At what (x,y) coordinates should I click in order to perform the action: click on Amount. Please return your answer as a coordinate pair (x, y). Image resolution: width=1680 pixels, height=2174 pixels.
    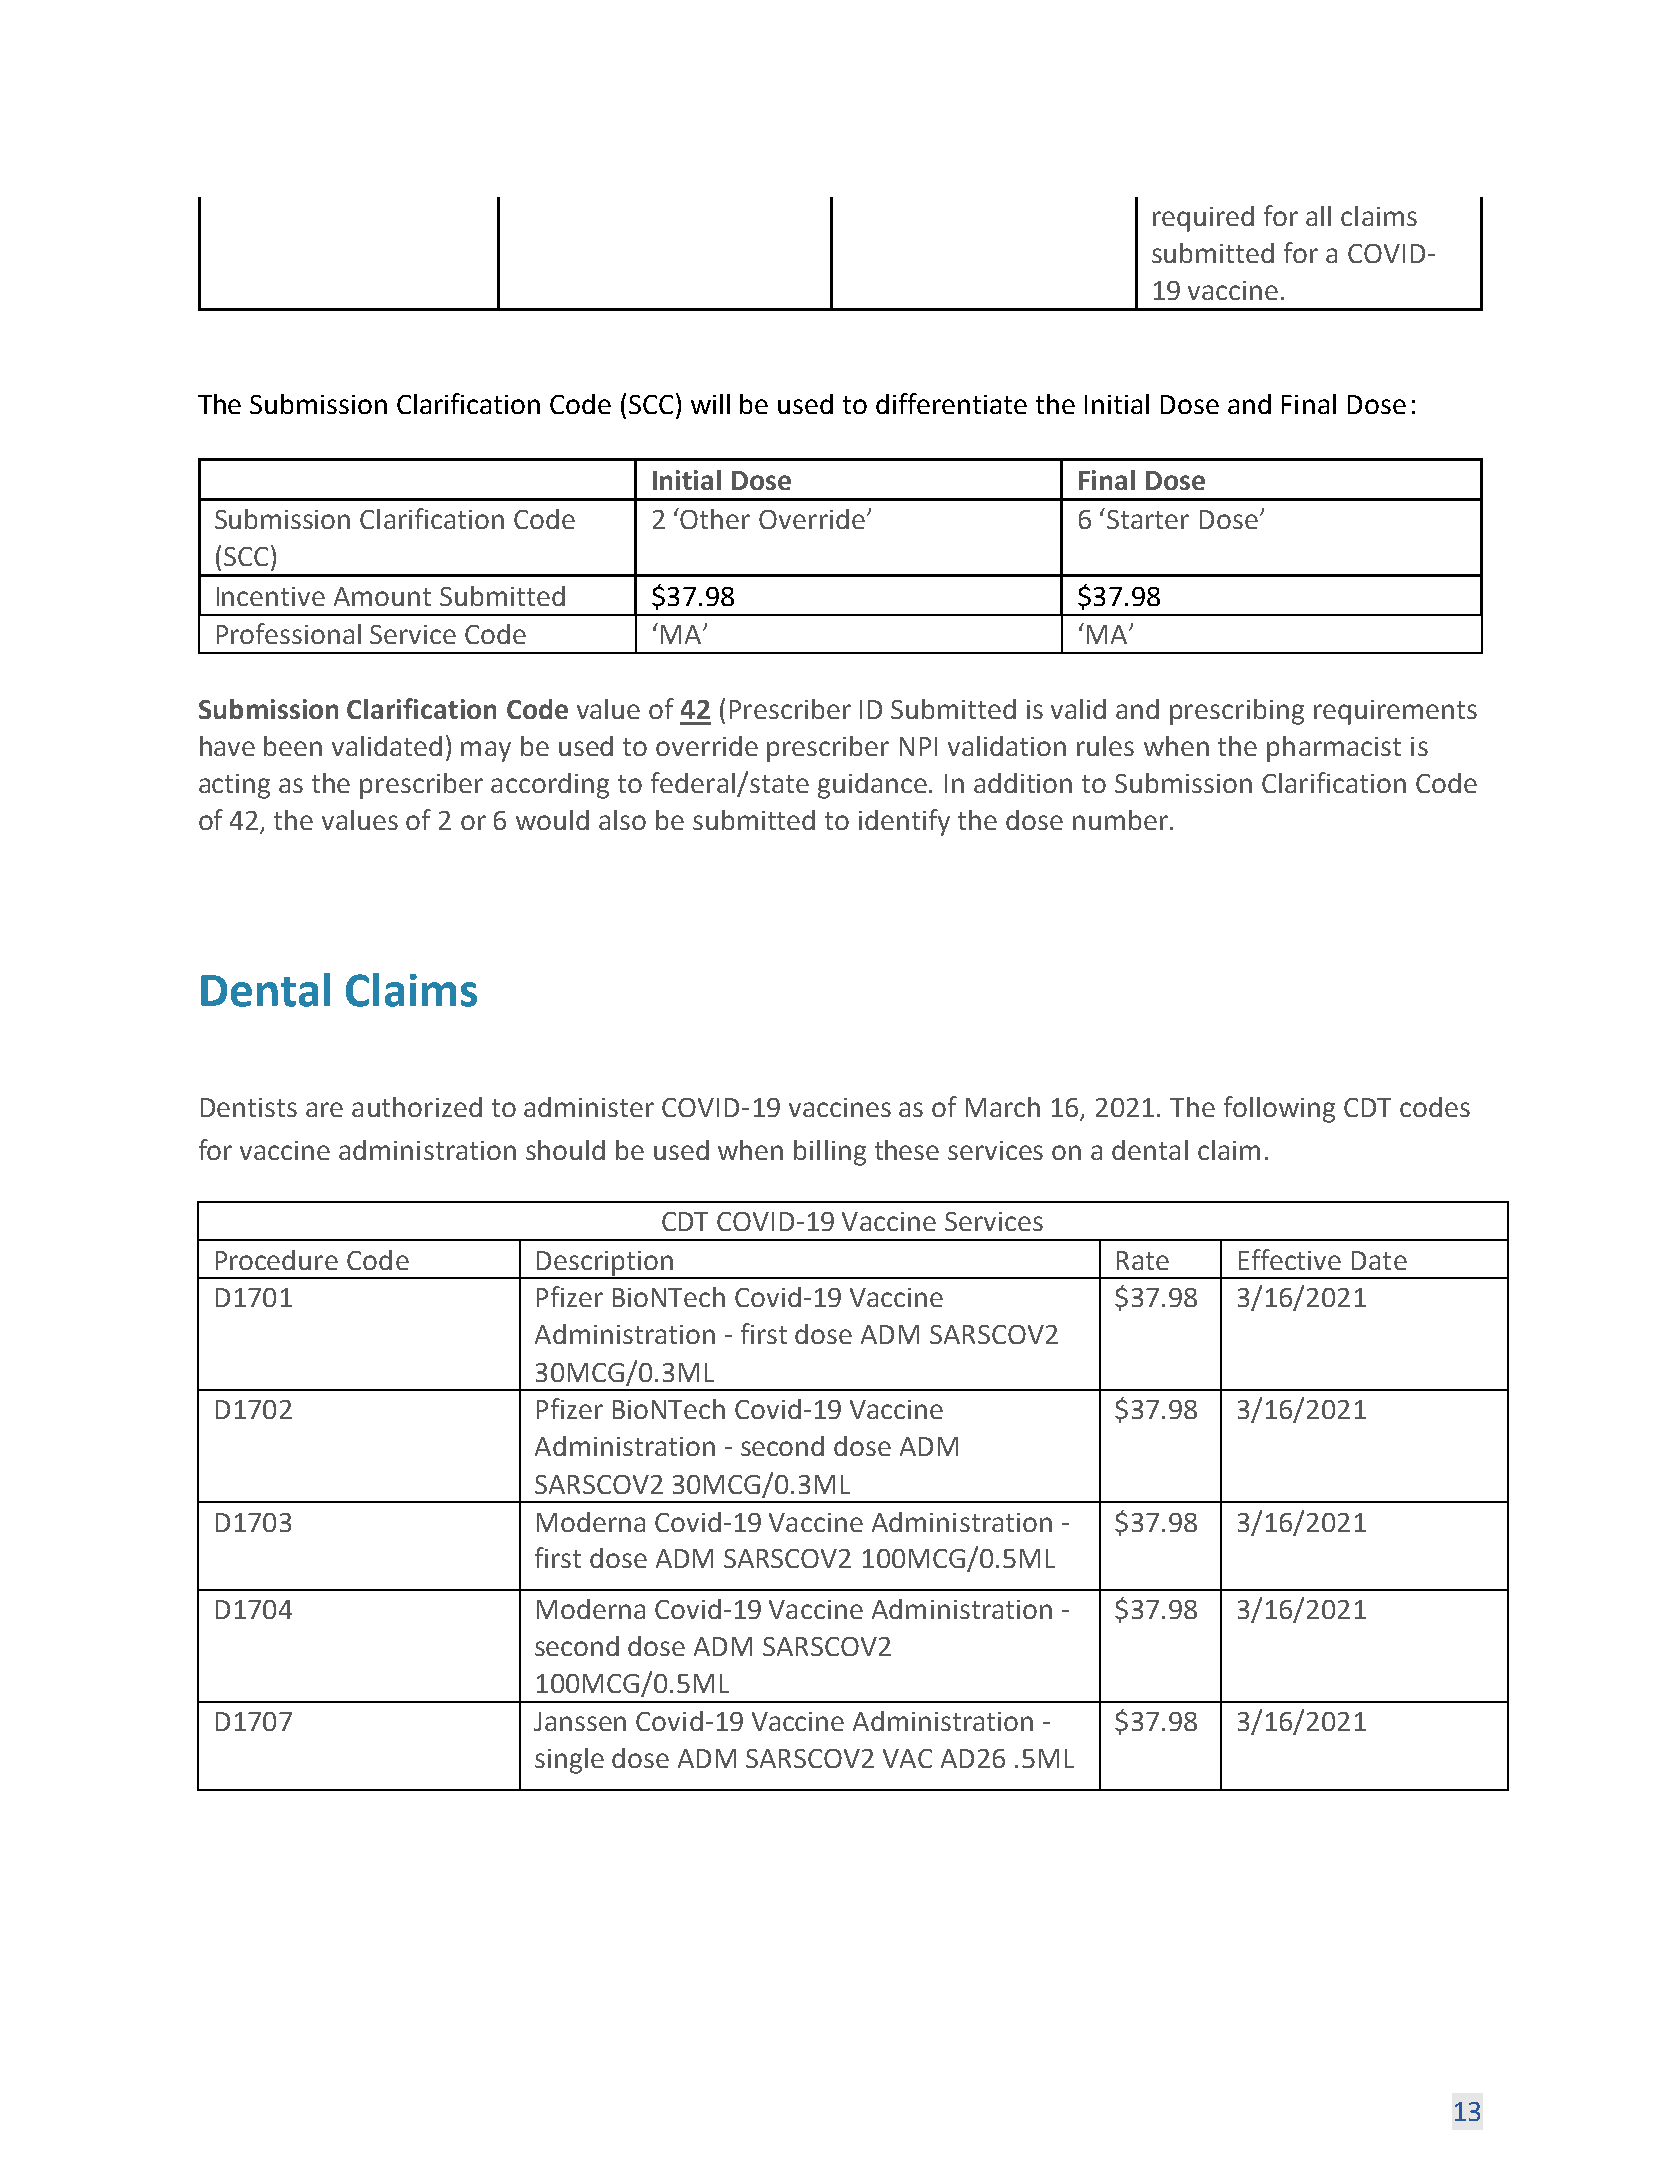
    Looking at the image, I should click on (382, 596).
